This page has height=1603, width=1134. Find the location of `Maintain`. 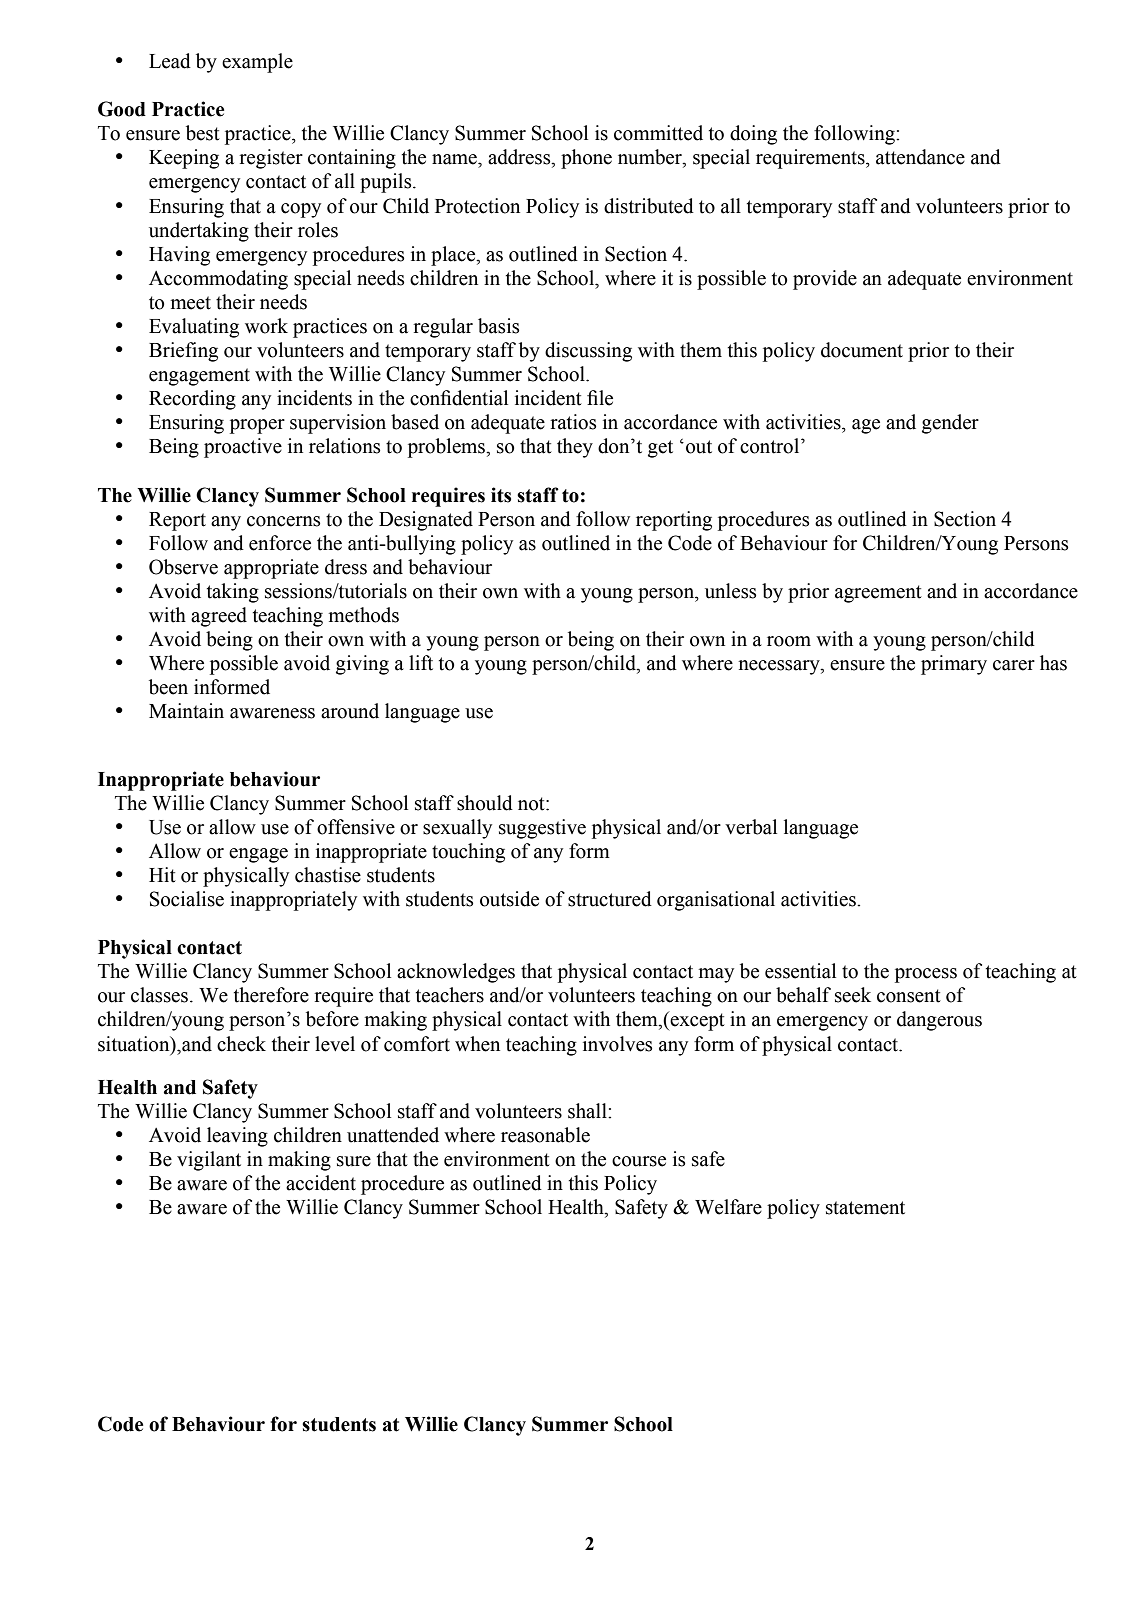

Maintain is located at coordinates (186, 711).
